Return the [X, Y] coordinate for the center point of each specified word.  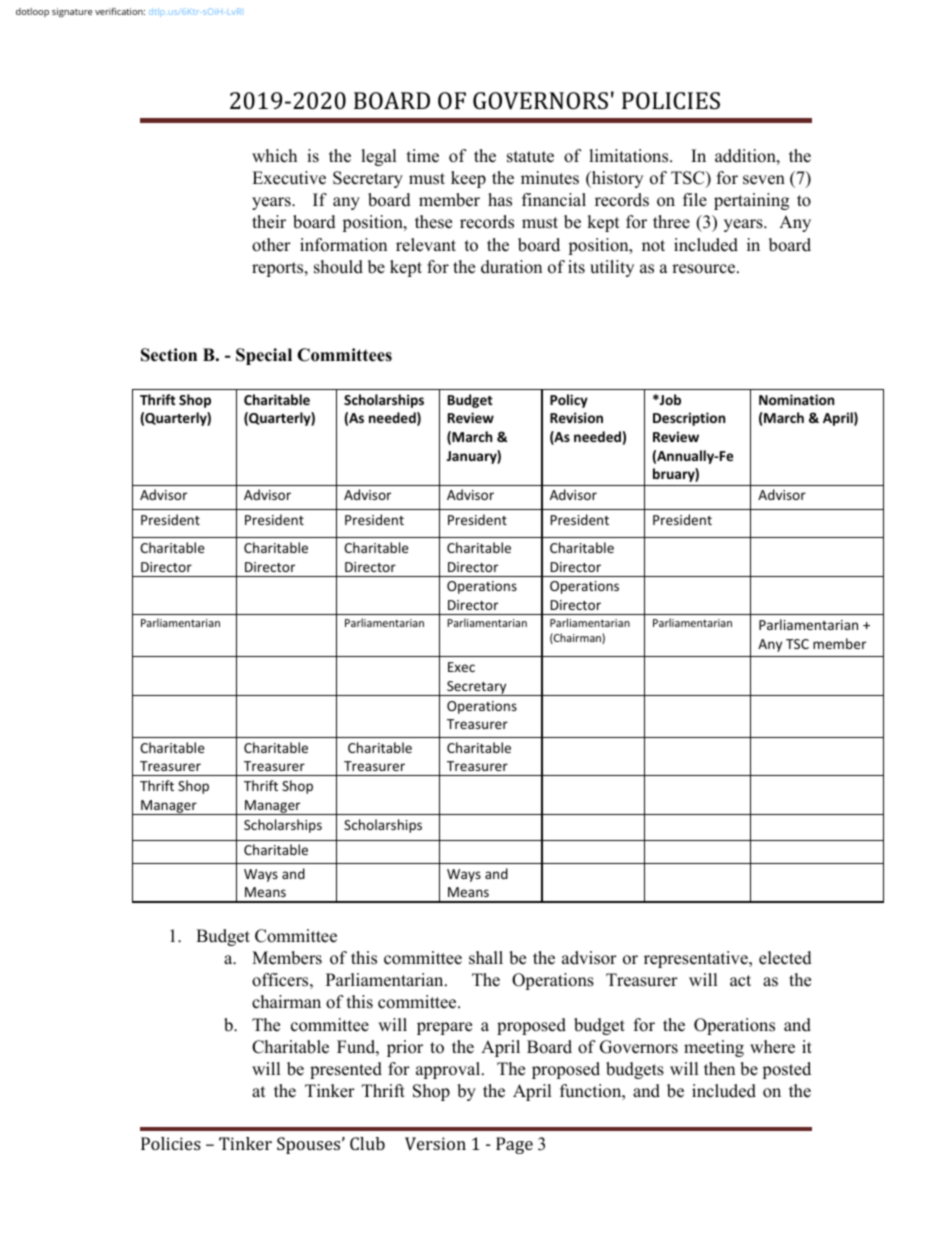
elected [785, 958]
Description [689, 419]
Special [264, 356]
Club [367, 1143]
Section [169, 355]
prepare [444, 1028]
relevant [426, 245]
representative [697, 959]
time [423, 156]
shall [486, 958]
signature [72, 12]
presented [346, 1070]
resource [703, 269]
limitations [628, 156]
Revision [576, 417]
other [271, 245]
